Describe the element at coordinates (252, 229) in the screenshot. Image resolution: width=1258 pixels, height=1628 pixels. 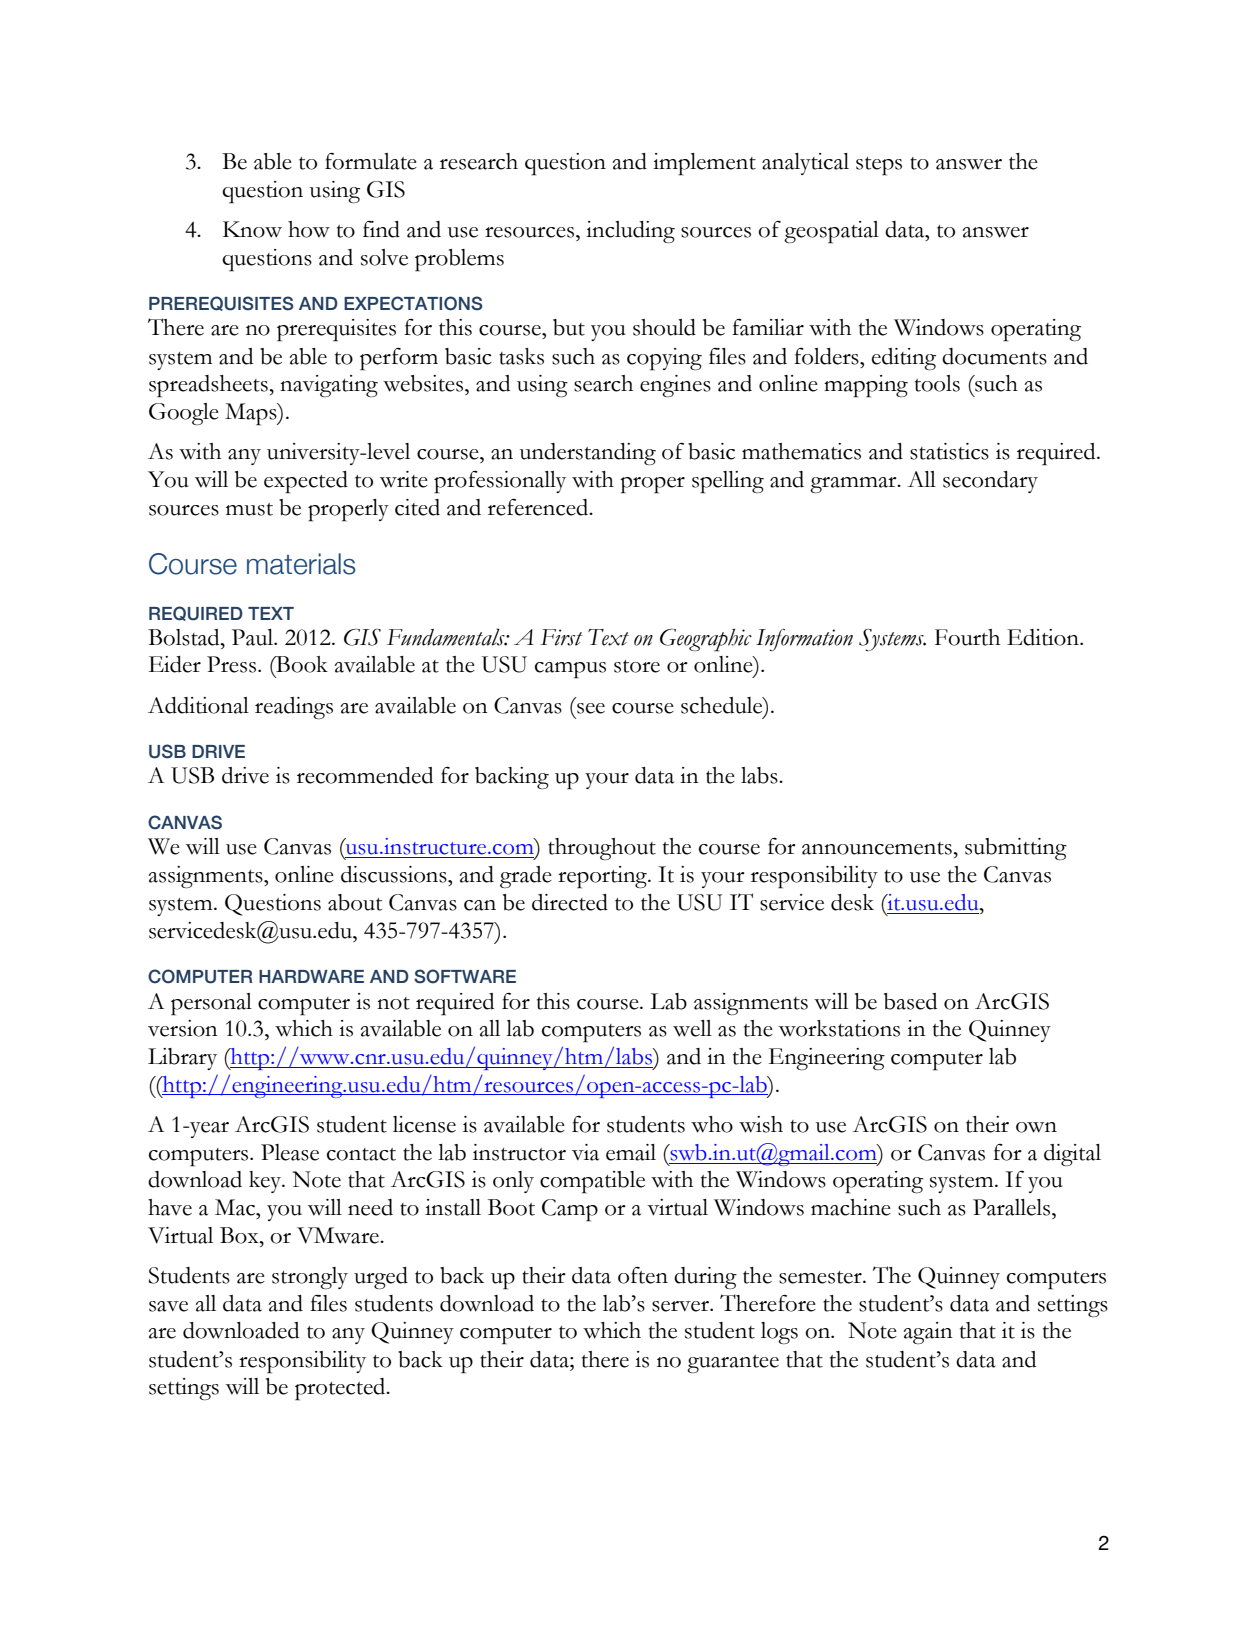
I see `Know` at that location.
